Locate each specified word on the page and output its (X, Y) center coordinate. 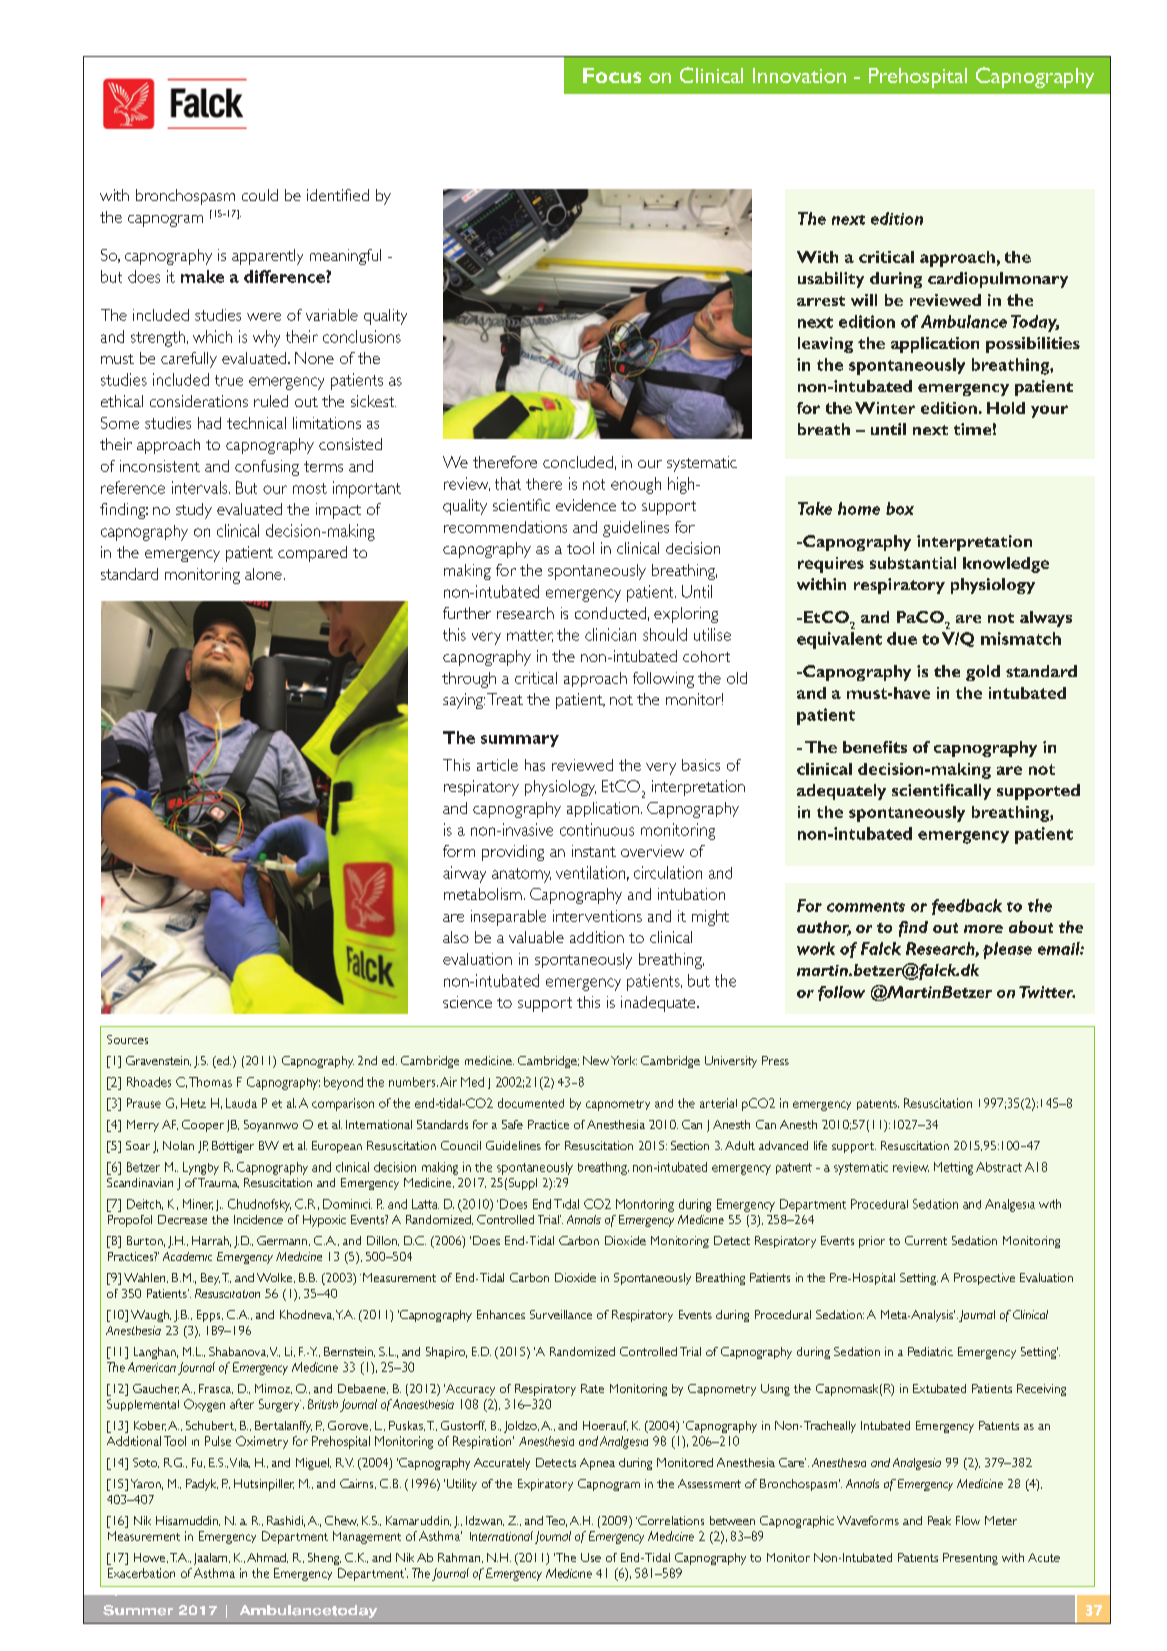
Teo (556, 1521)
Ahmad (267, 1558)
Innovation (799, 75)
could (260, 195)
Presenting (970, 1559)
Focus (612, 75)
